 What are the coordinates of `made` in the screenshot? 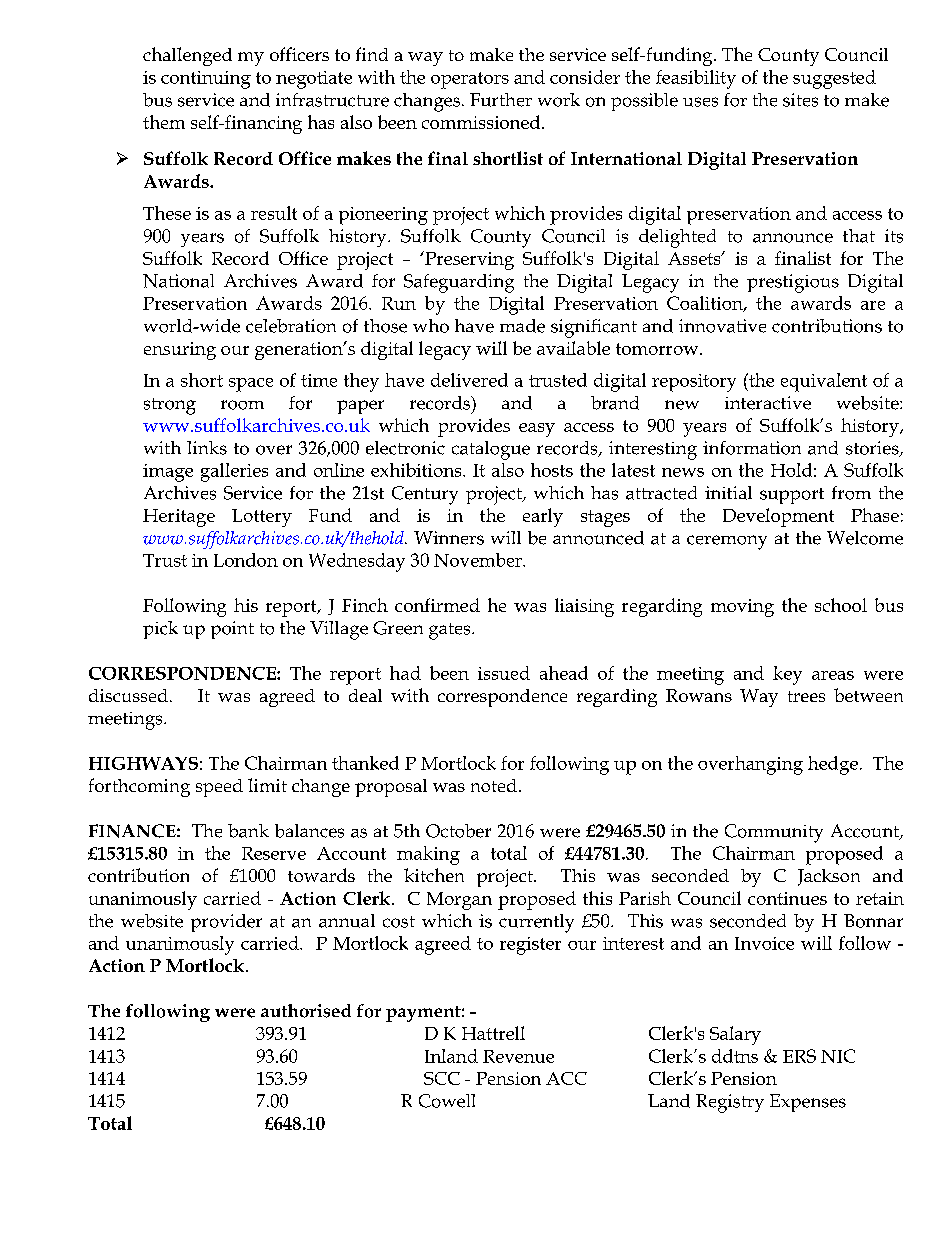 It's located at (522, 326).
